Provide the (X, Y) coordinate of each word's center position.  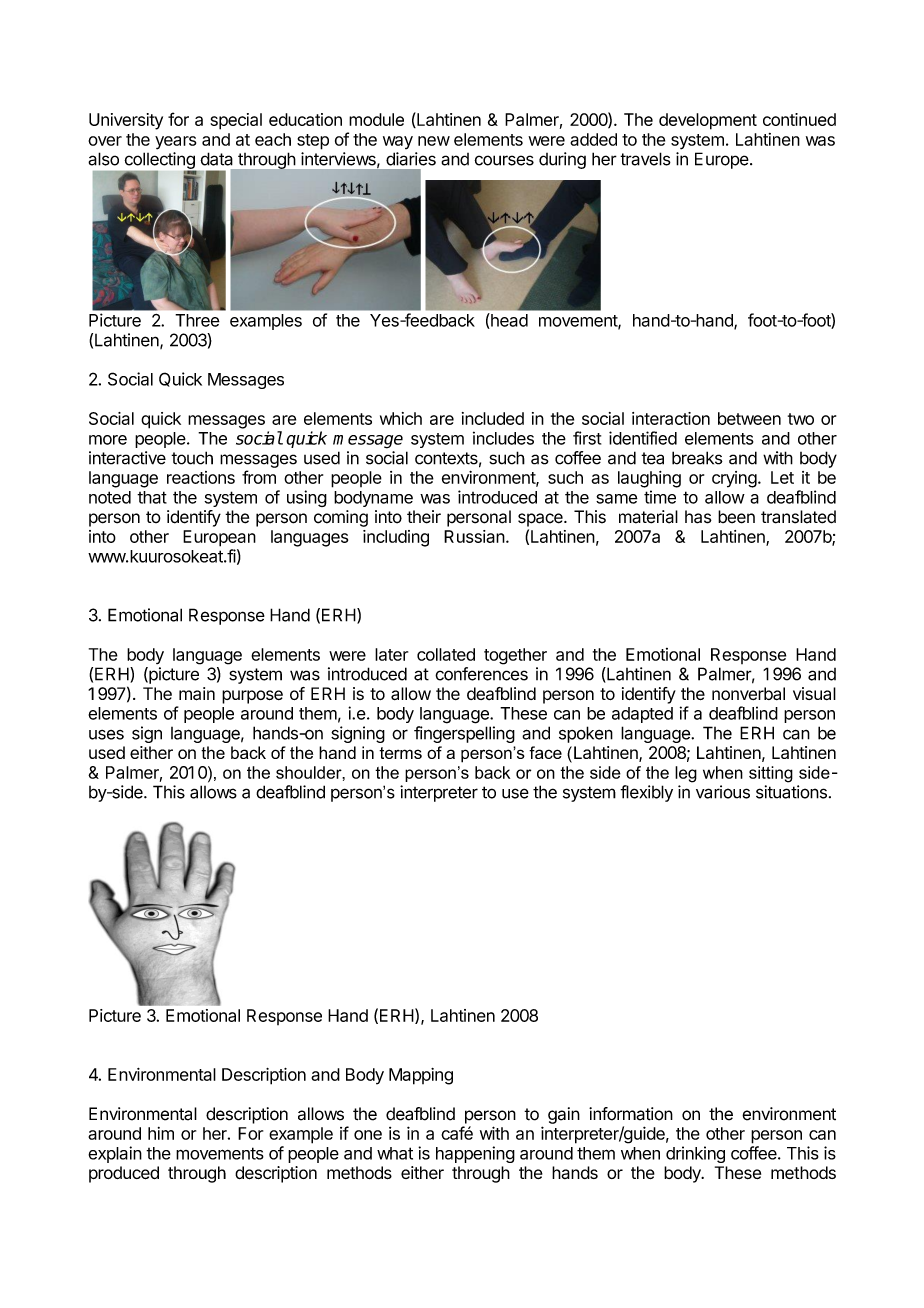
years (175, 143)
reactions (201, 477)
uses (106, 735)
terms (400, 753)
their (424, 517)
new (434, 141)
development (708, 121)
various (723, 792)
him (161, 1133)
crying (734, 479)
